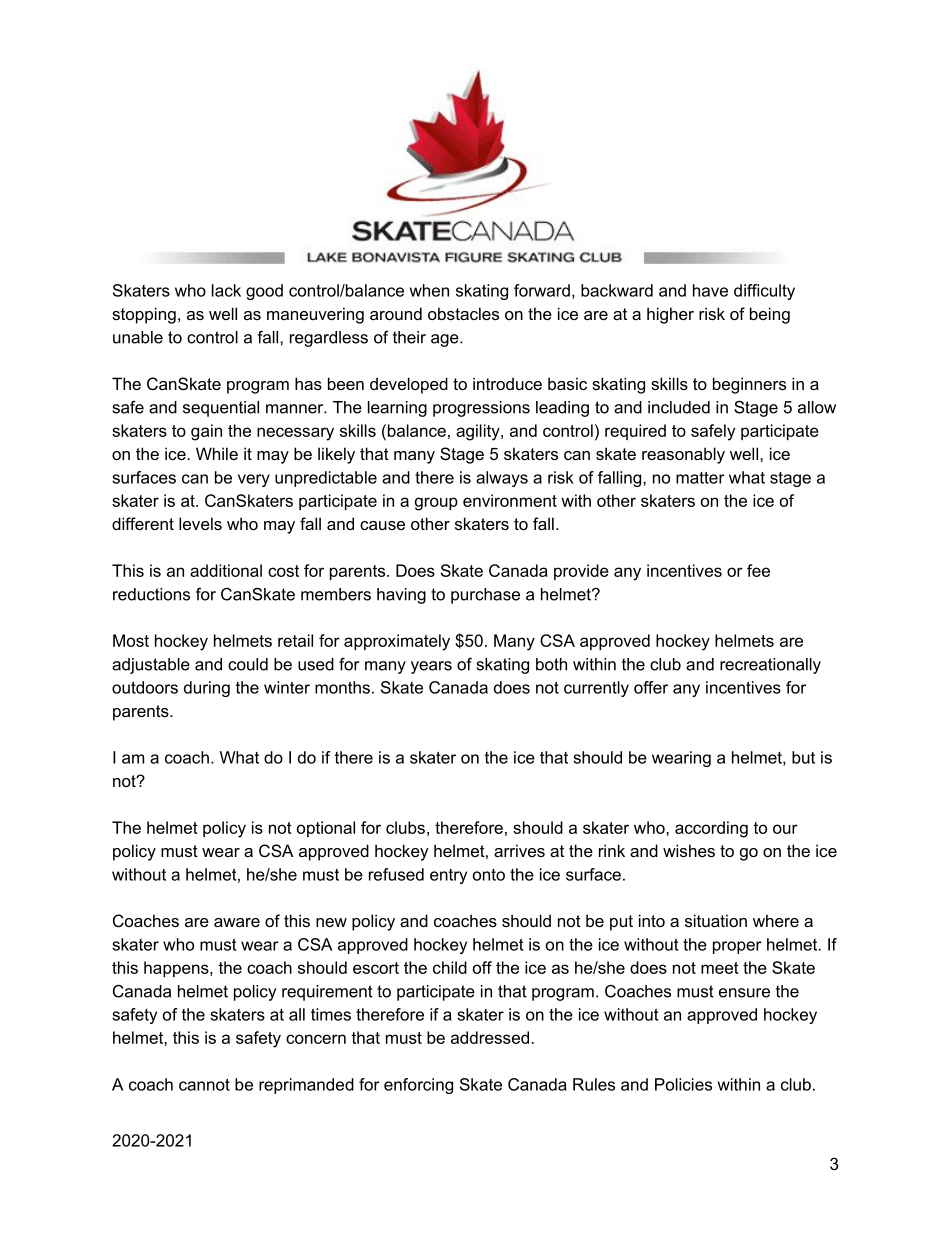 This screenshot has height=1233, width=952. What do you see at coordinates (770, 666) in the screenshot?
I see `recreationally` at bounding box center [770, 666].
